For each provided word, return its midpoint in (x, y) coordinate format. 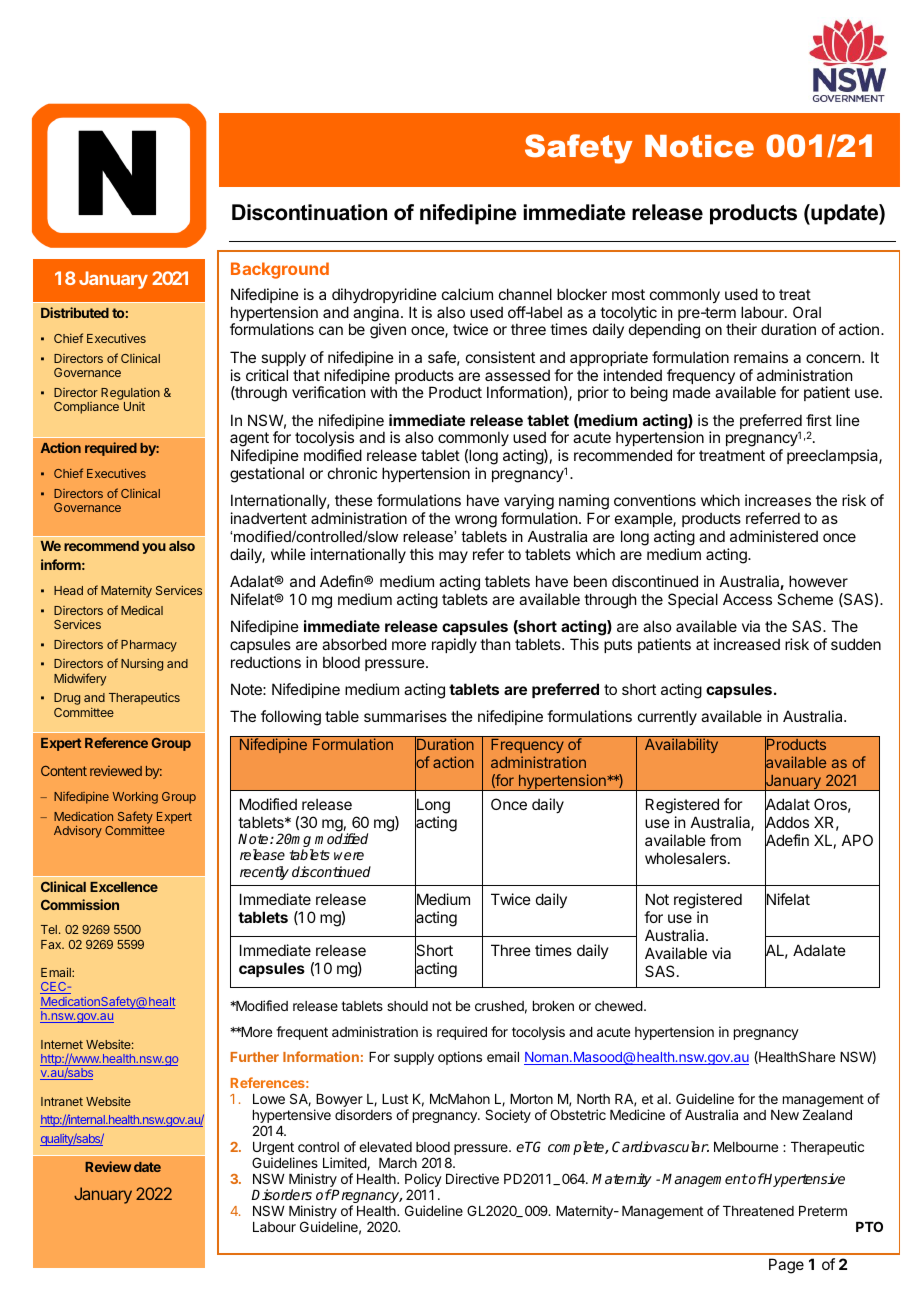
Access (747, 599)
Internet (62, 1044)
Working (135, 798)
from (725, 840)
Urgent (273, 1150)
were (349, 856)
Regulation (130, 395)
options (460, 1058)
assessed (517, 375)
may (453, 557)
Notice (699, 146)
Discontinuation (309, 212)
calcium (467, 294)
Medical (142, 610)
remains (761, 357)
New (785, 1115)
